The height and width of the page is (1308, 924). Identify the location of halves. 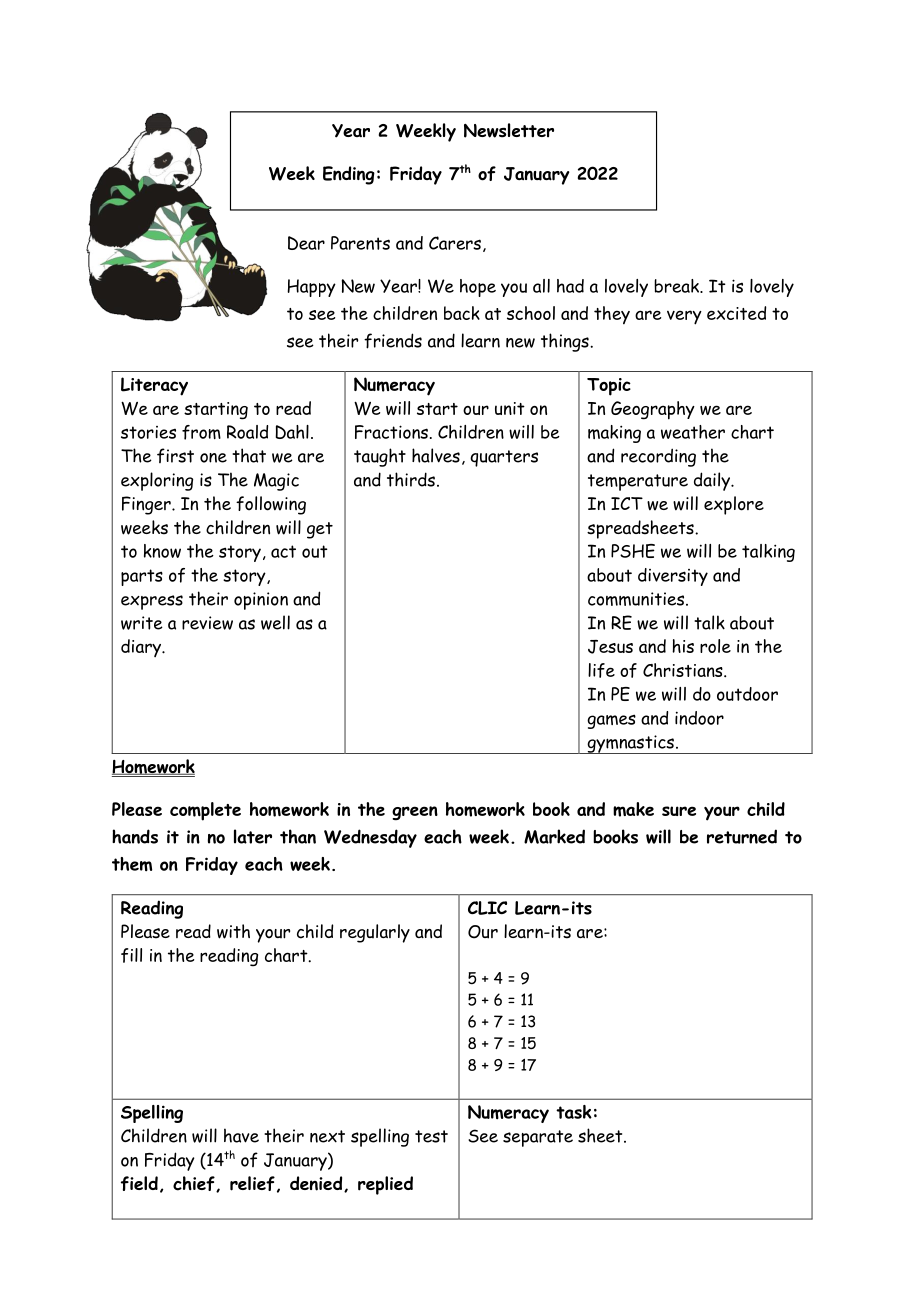
(436, 455).
